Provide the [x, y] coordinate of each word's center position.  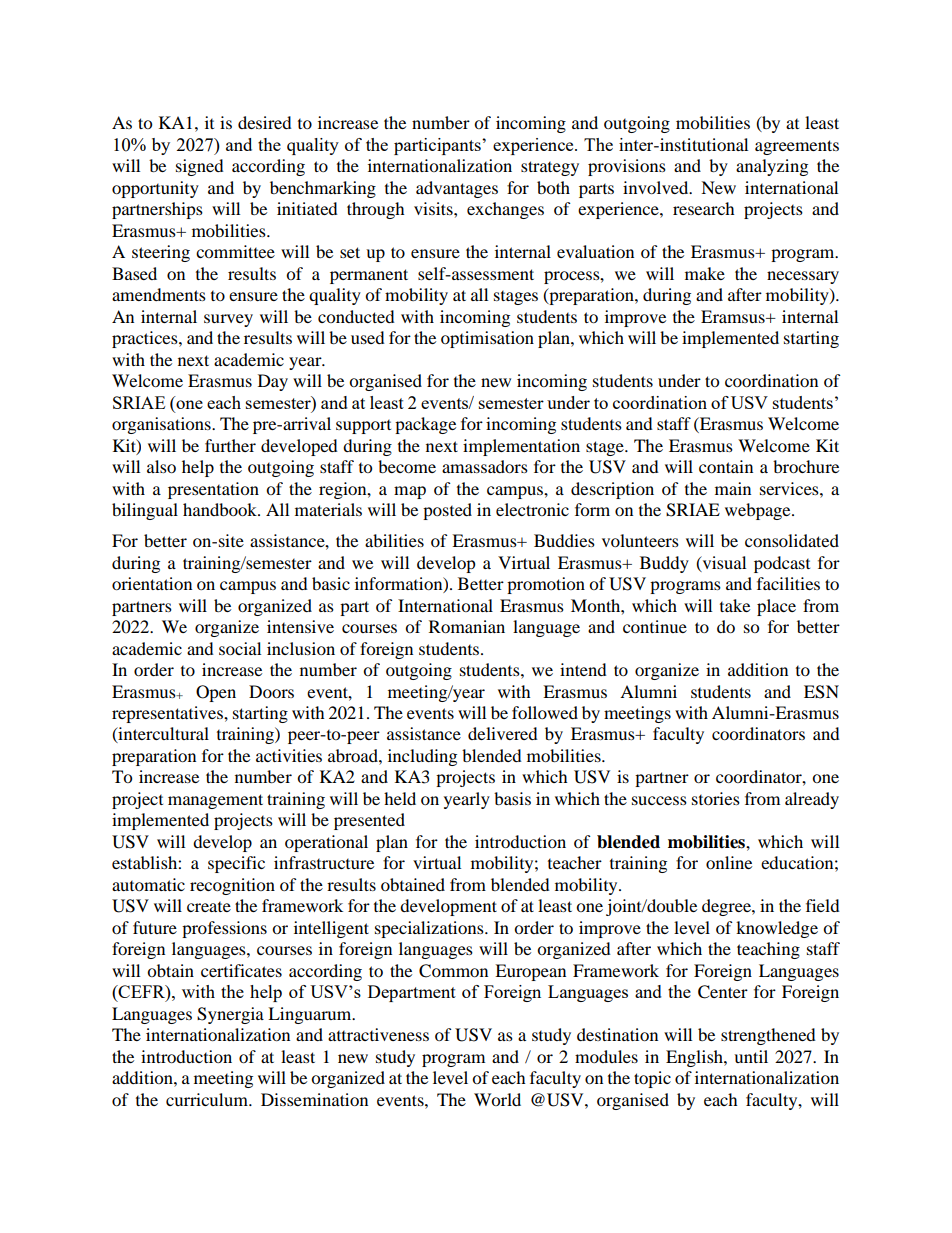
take [735, 605]
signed [200, 167]
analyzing [772, 167]
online [729, 862]
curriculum [208, 1099]
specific [236, 864]
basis [512, 798]
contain [726, 466]
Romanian [467, 626]
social [240, 648]
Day [273, 382]
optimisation [487, 339]
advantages [457, 189]
